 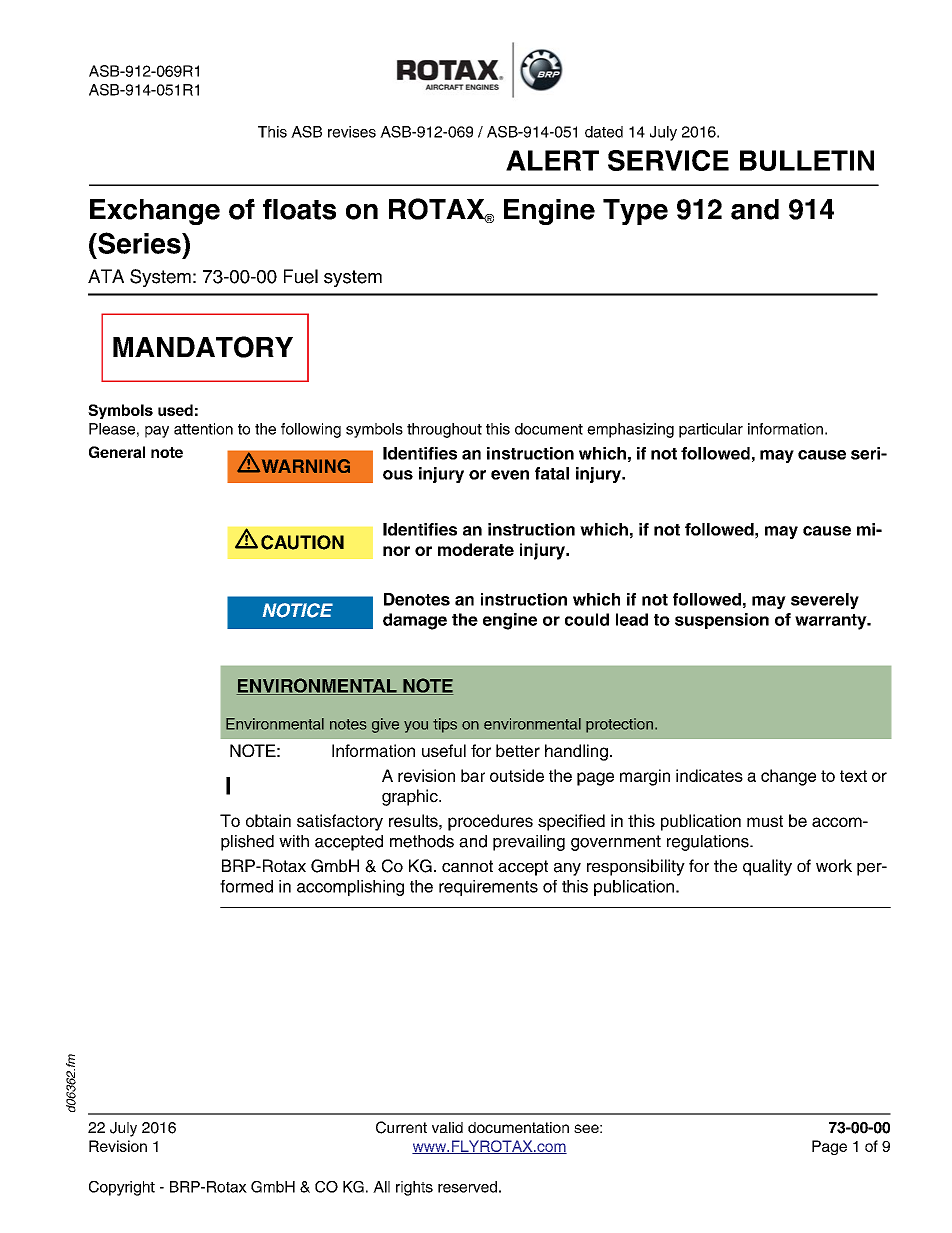 What do you see at coordinates (299, 209) in the image?
I see `floats` at bounding box center [299, 209].
